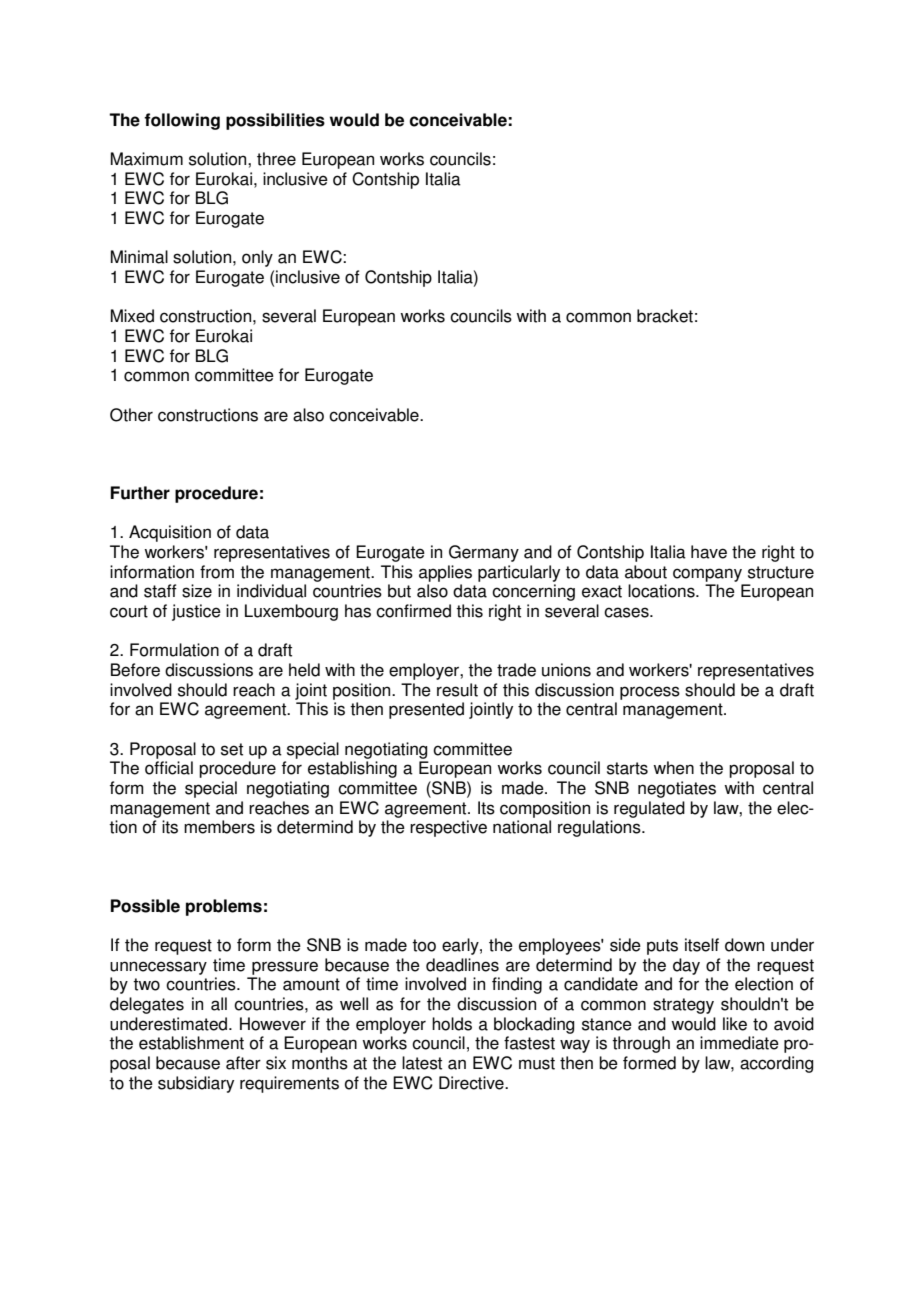 This screenshot has width=924, height=1308. Describe the element at coordinates (739, 1043) in the screenshot. I see `immediate` at that location.
